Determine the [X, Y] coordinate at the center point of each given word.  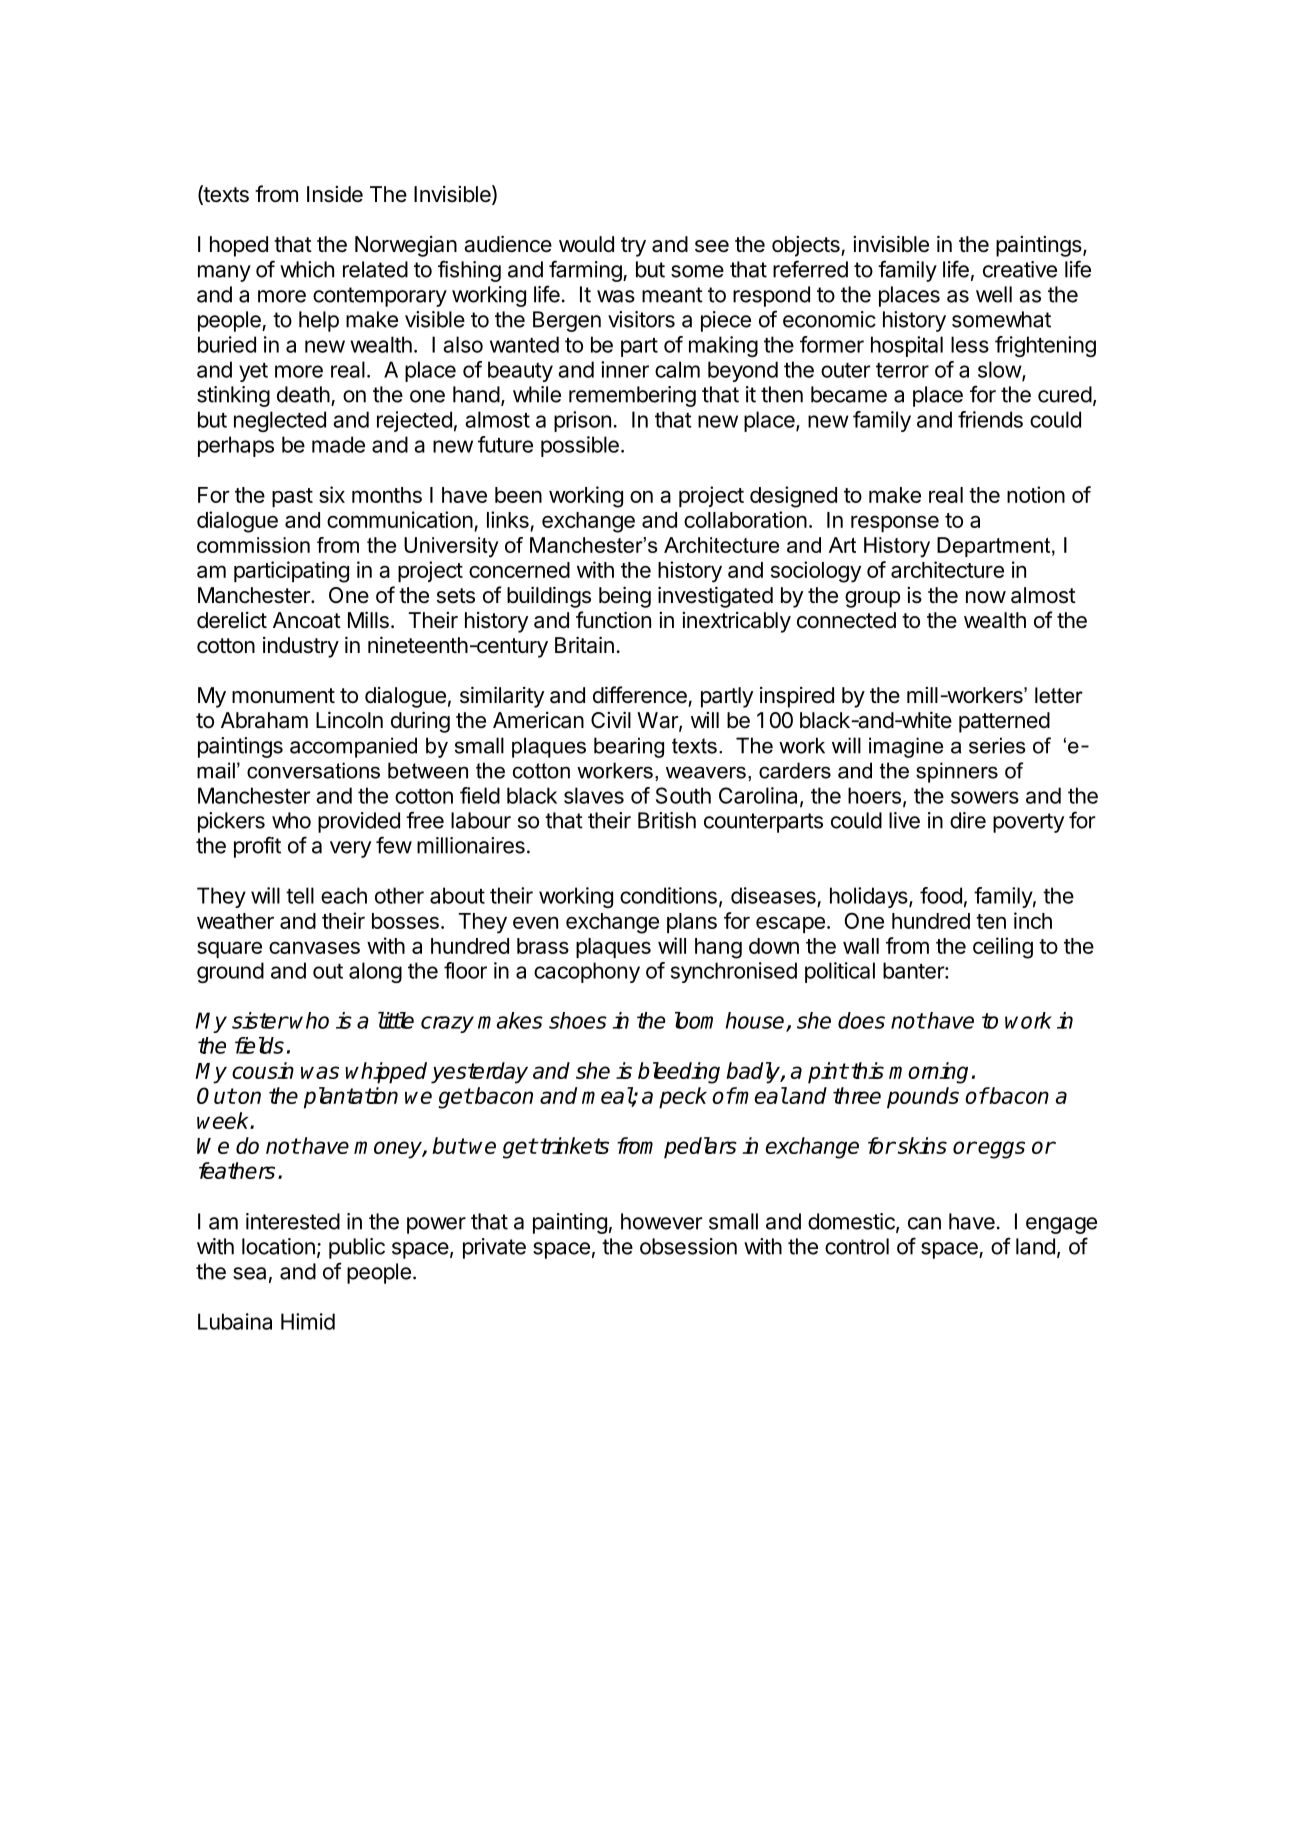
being [625, 597]
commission [253, 545]
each [344, 895]
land [1035, 1246]
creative [1020, 269]
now [986, 597]
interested [293, 1221]
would [586, 244]
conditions [668, 895]
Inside [335, 194]
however [661, 1221]
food [941, 895]
